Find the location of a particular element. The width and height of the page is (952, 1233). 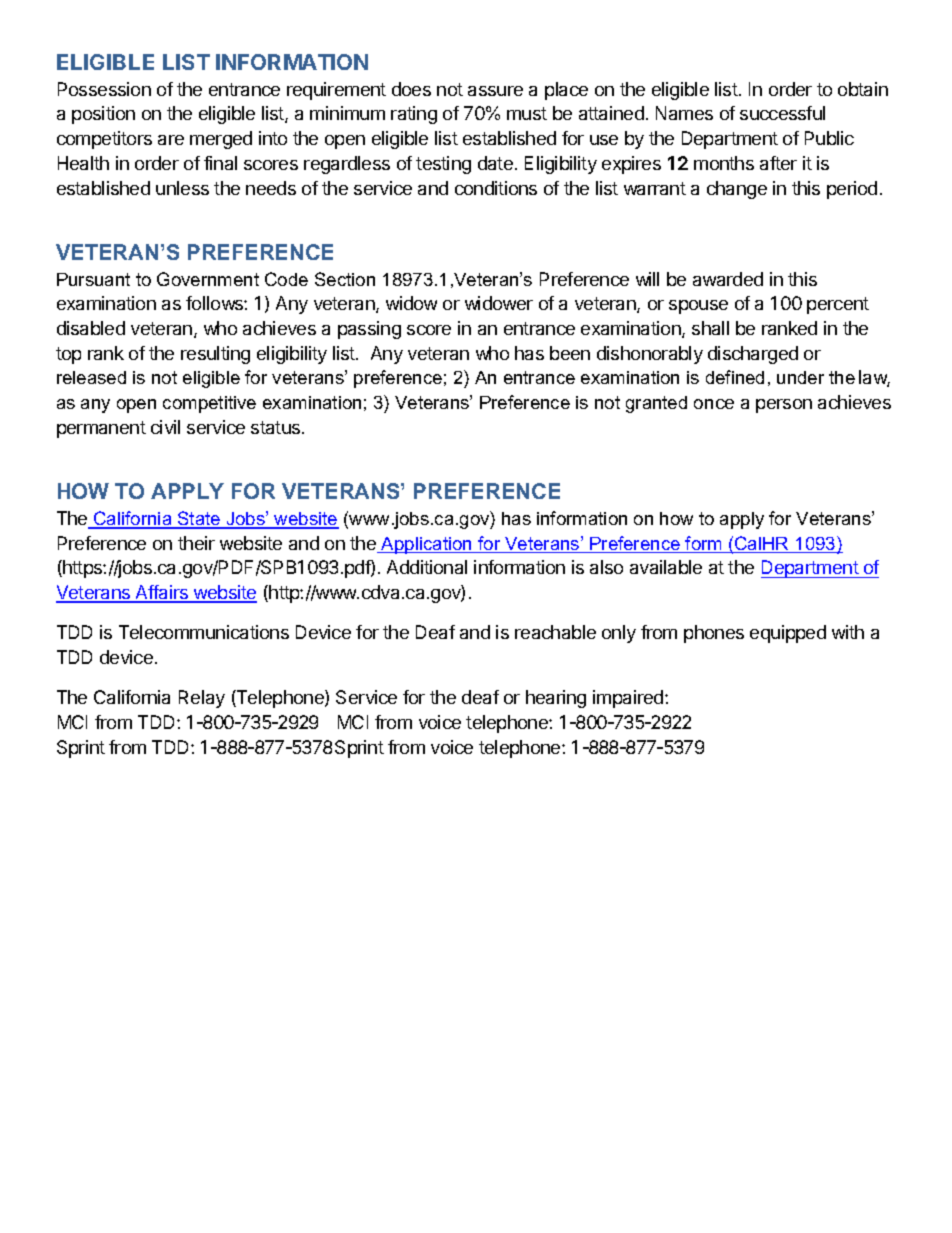

competitive is located at coordinates (209, 404).
